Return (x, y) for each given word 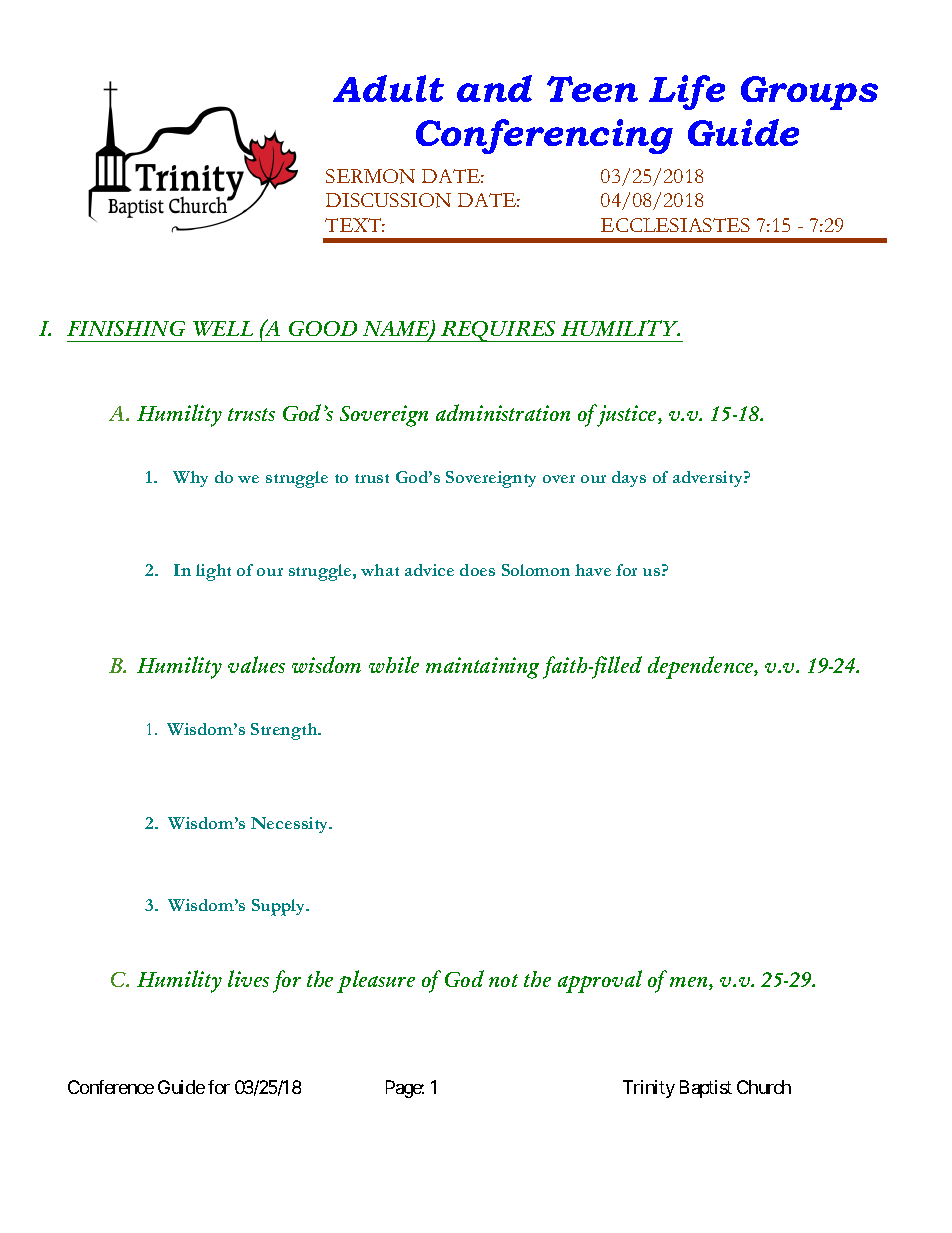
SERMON (370, 176)
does (477, 570)
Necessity (291, 825)
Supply (280, 907)
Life (687, 92)
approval (600, 981)
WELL (223, 328)
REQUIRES (499, 331)
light (213, 572)
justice (627, 415)
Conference (111, 1087)
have (593, 570)
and (494, 88)
